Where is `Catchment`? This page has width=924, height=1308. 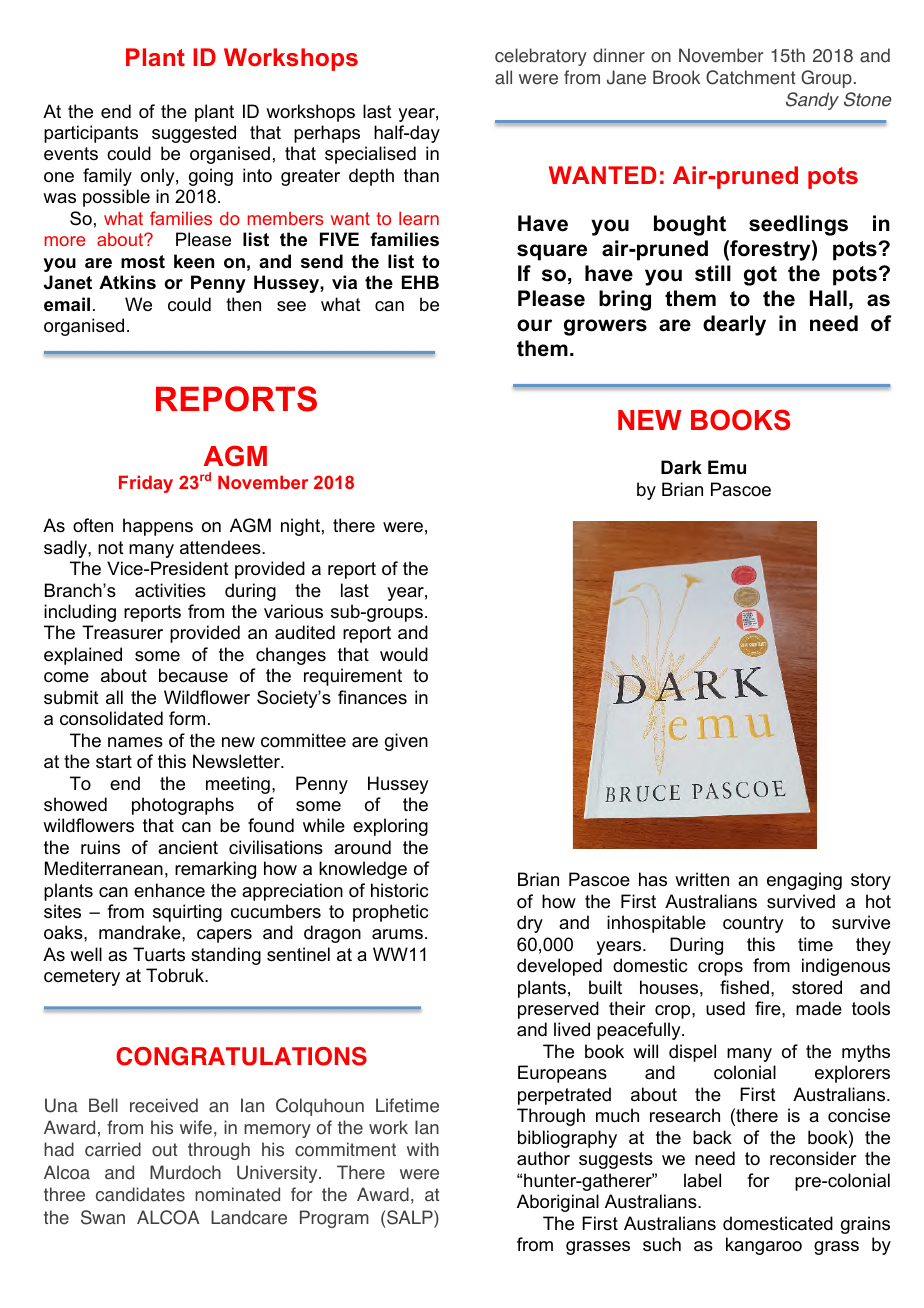 Catchment is located at coordinates (750, 77).
